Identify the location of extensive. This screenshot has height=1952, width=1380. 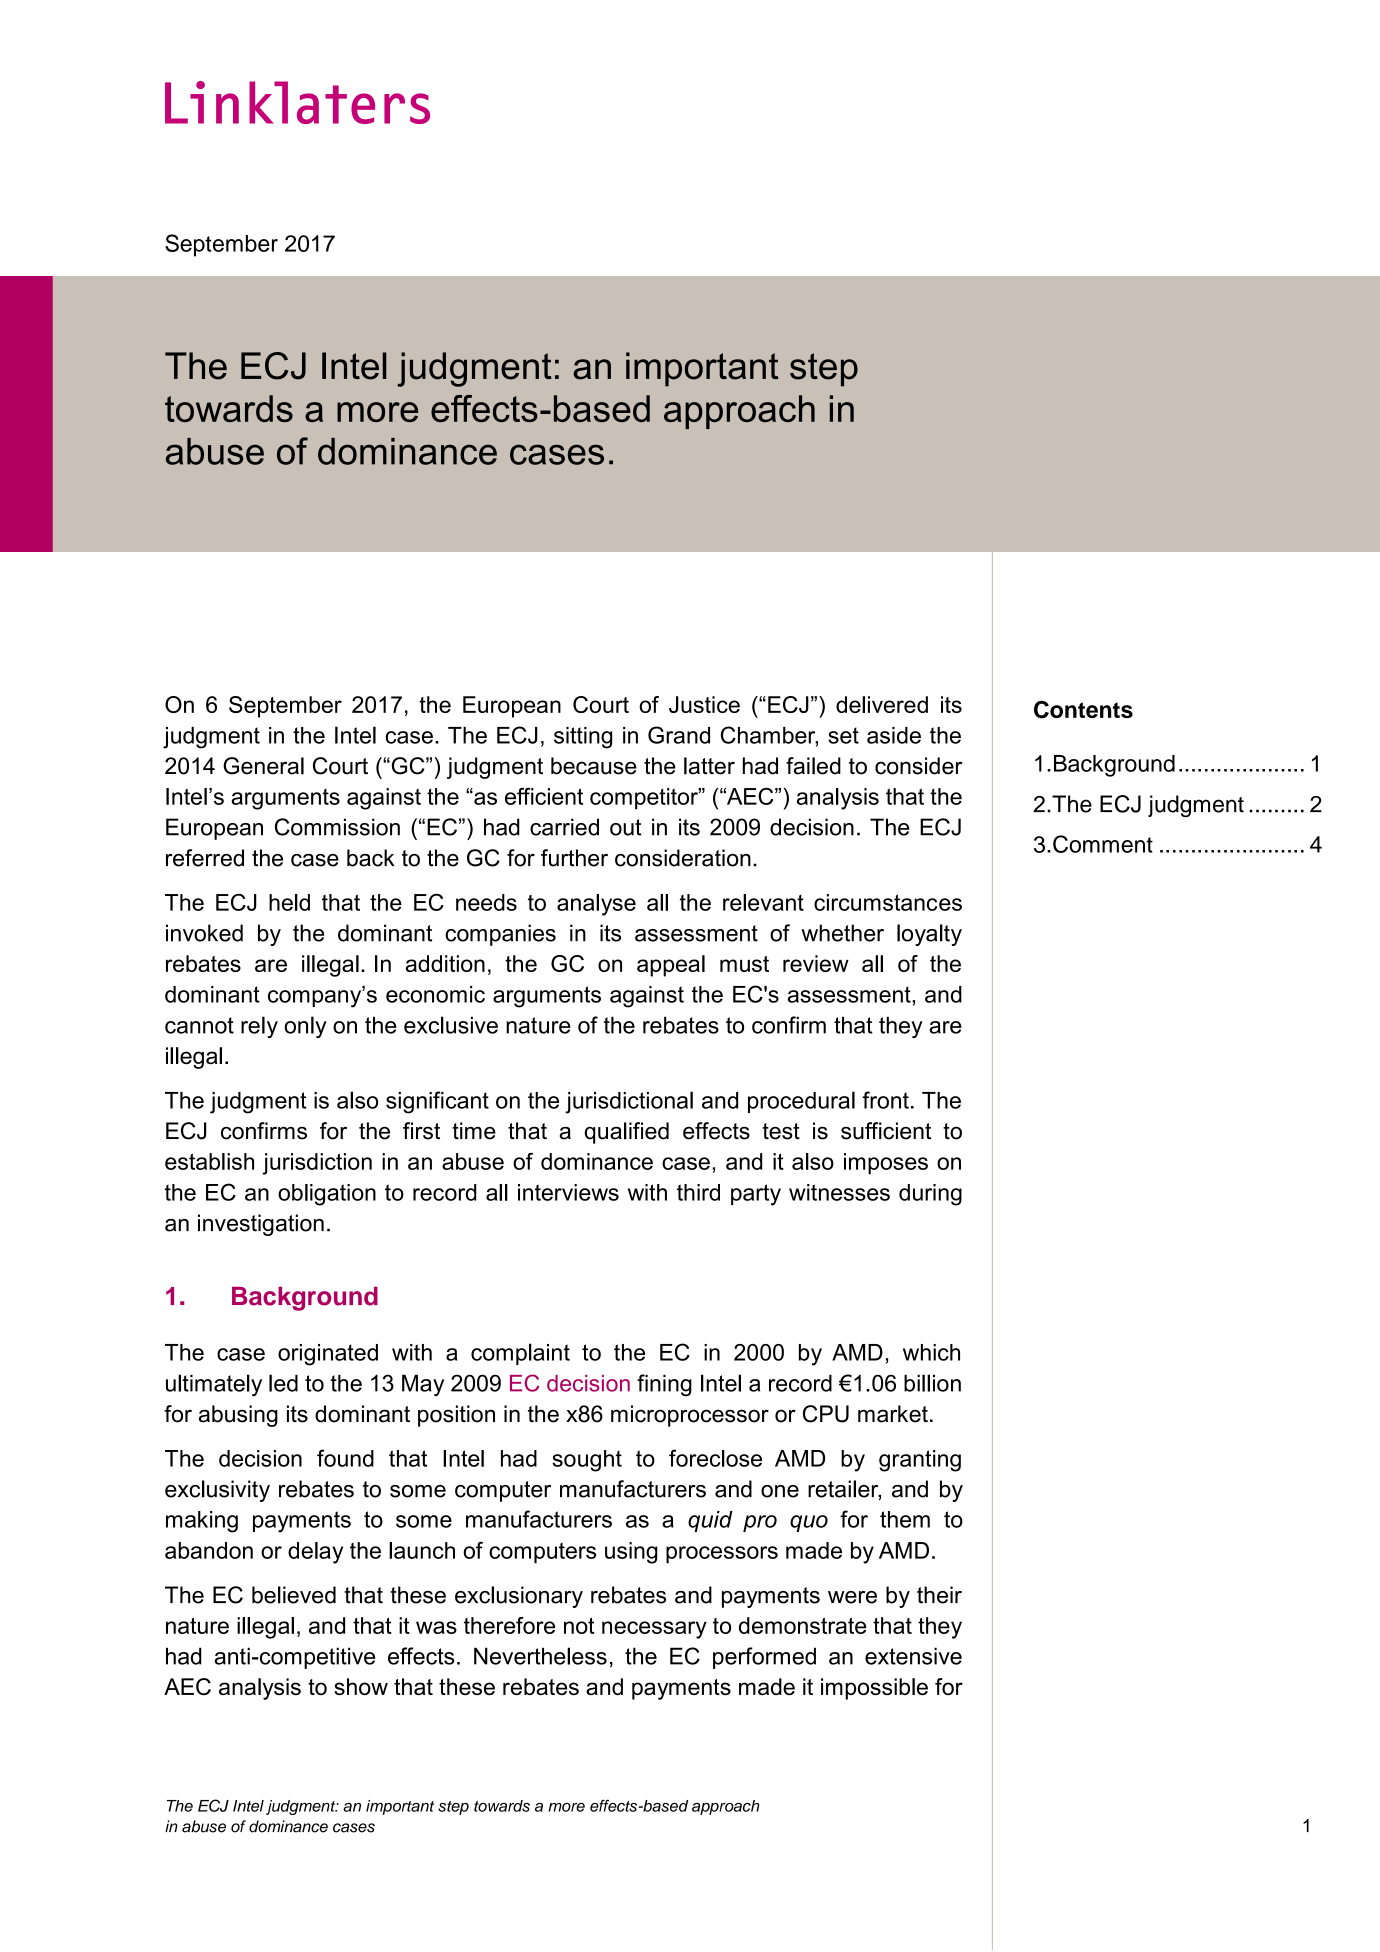
(913, 1656).
